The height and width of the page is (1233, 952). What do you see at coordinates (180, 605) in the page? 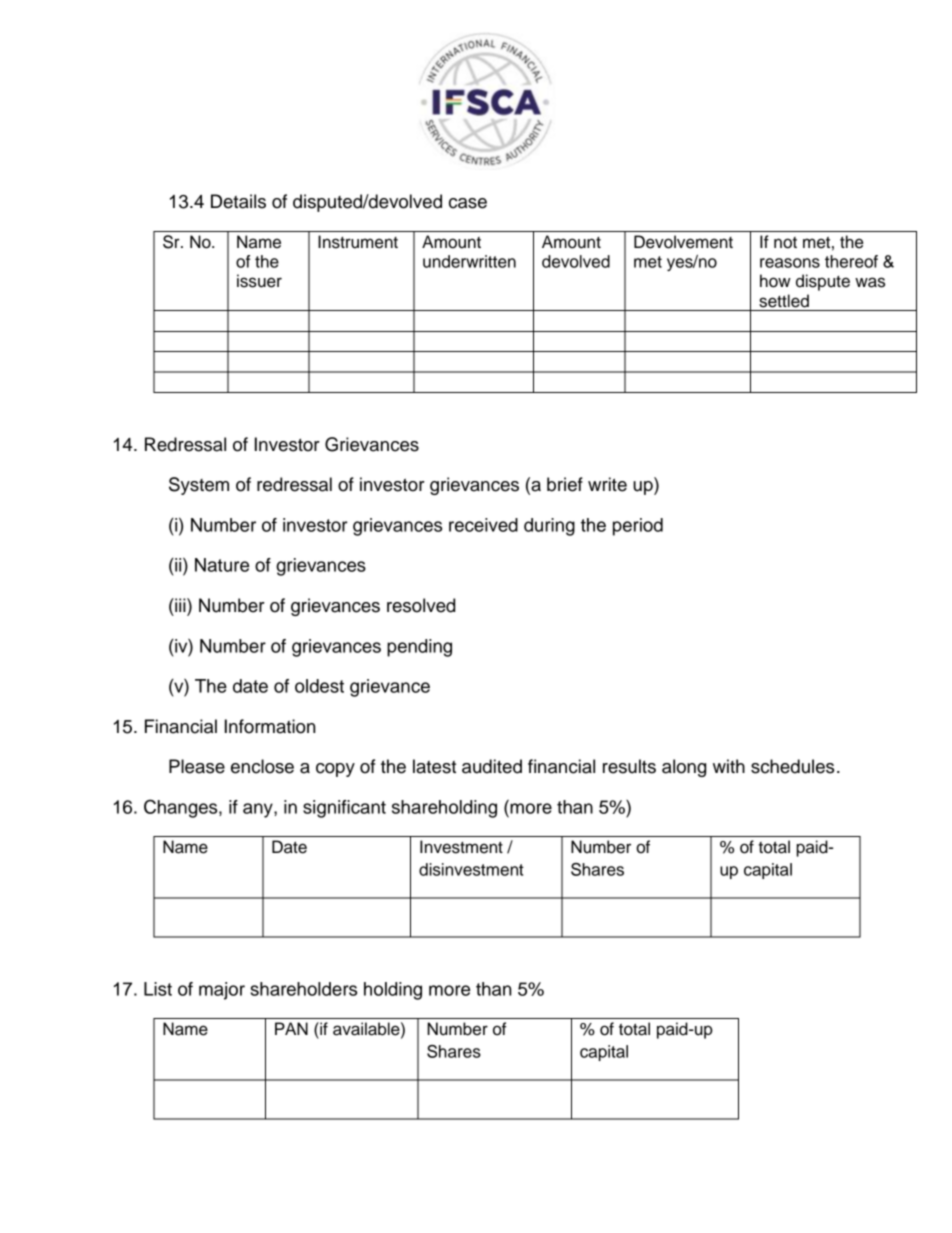
I see `iii` at bounding box center [180, 605].
